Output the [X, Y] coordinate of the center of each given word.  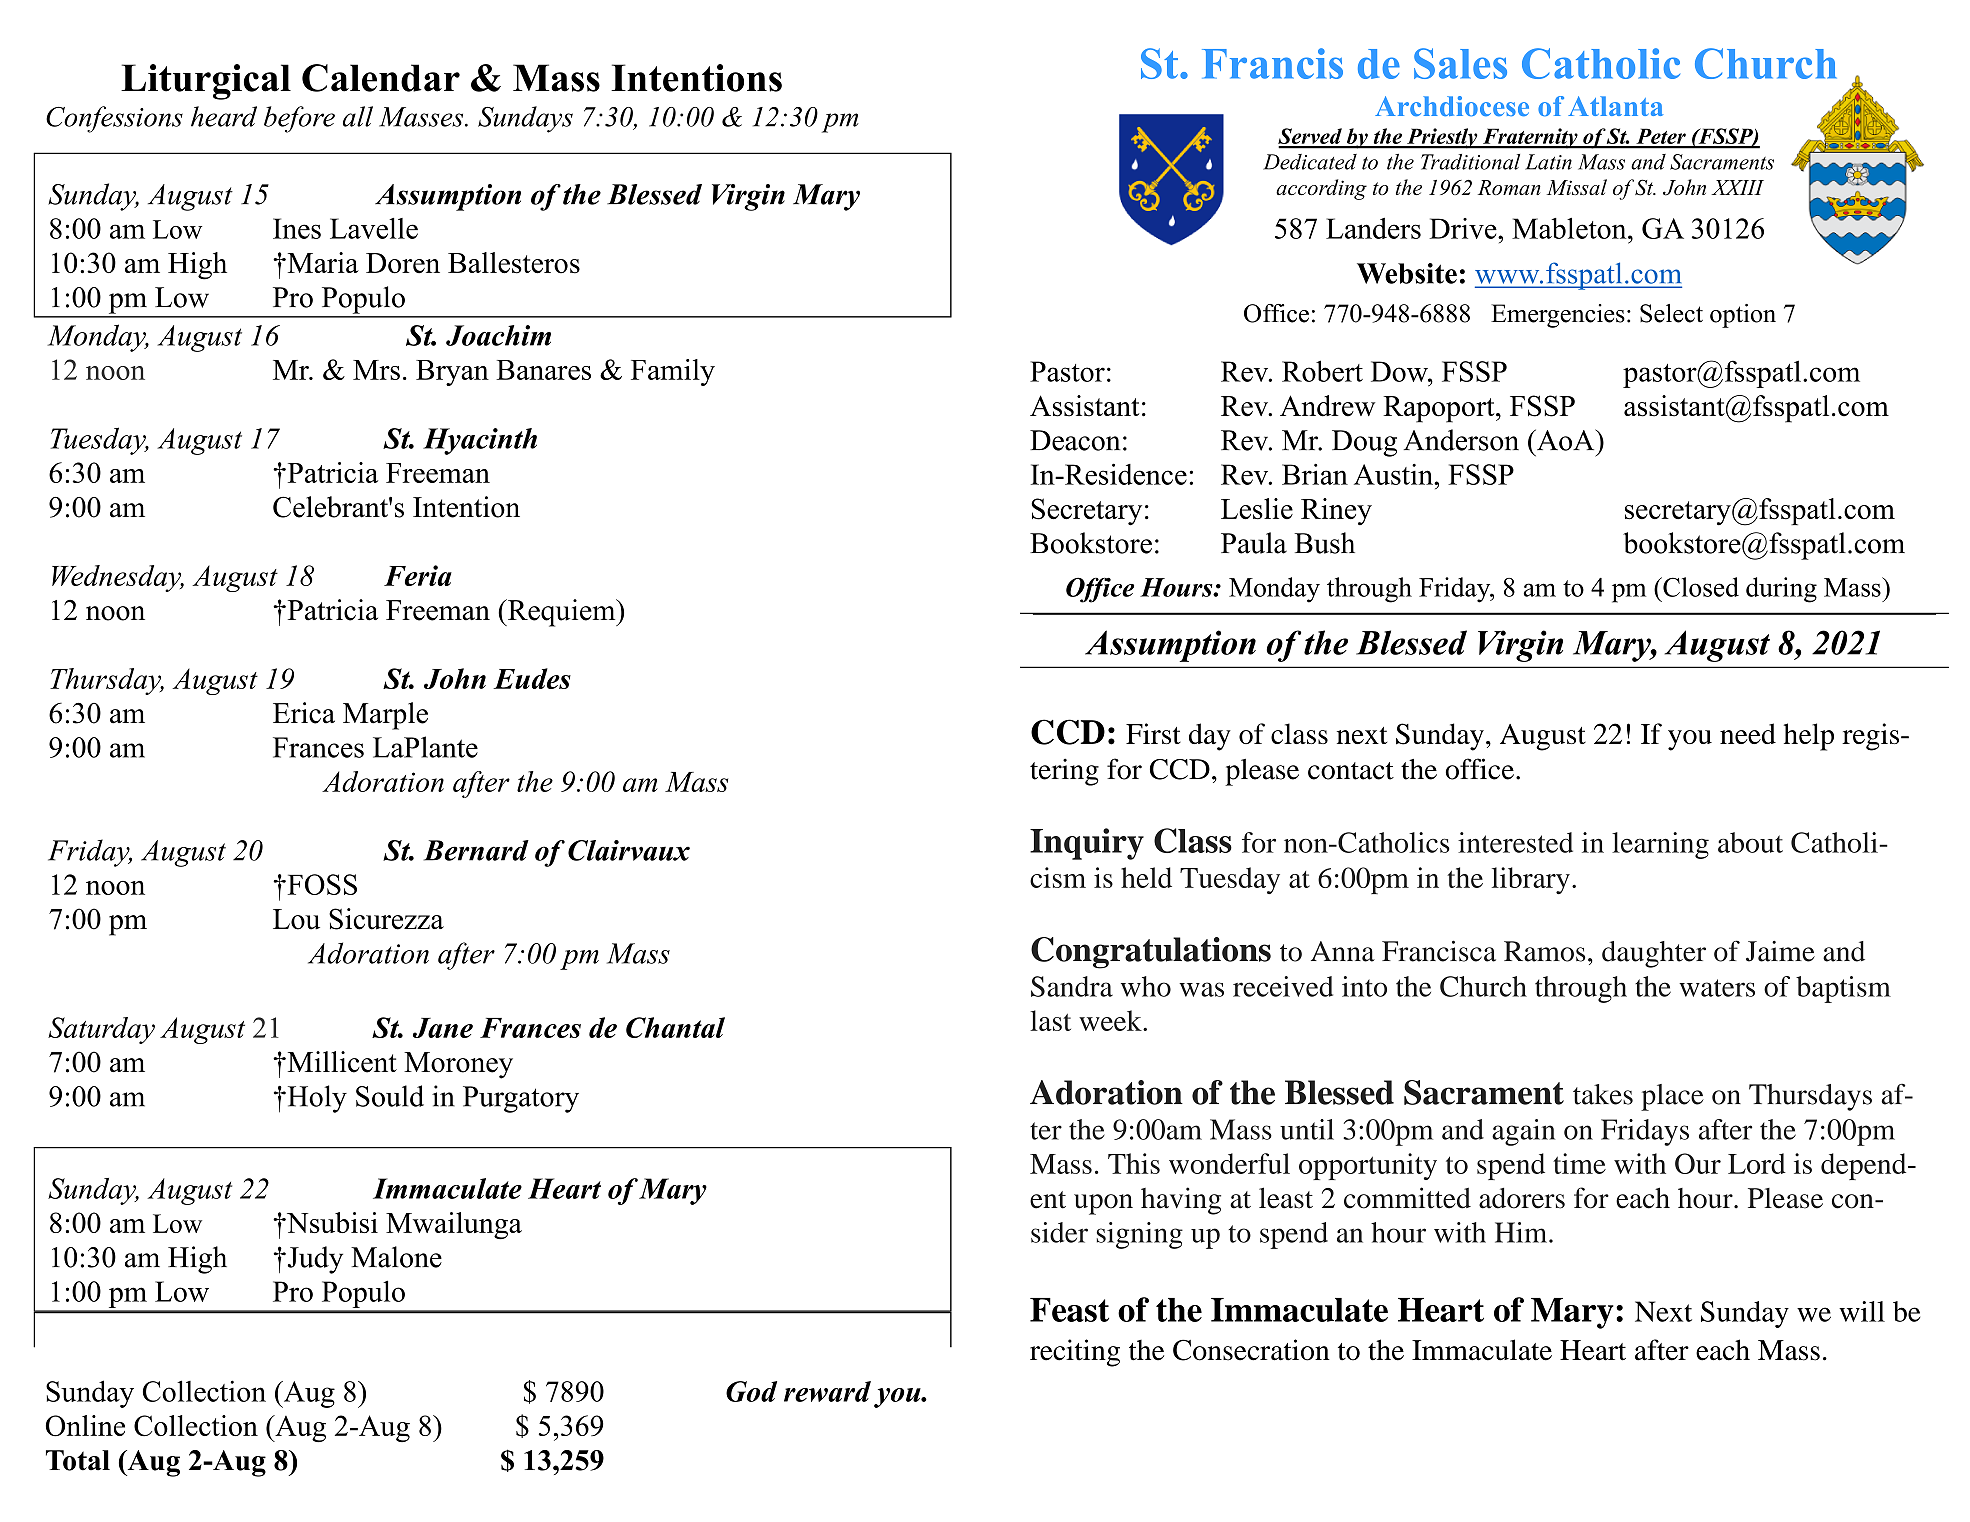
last [1050, 1020]
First [1153, 733]
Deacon [1075, 440]
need [1748, 733]
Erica [304, 713]
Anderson [1461, 440]
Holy [316, 1099]
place [1672, 1097]
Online [85, 1426]
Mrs [376, 370]
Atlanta [1615, 106]
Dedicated [1310, 162]
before [299, 119]
